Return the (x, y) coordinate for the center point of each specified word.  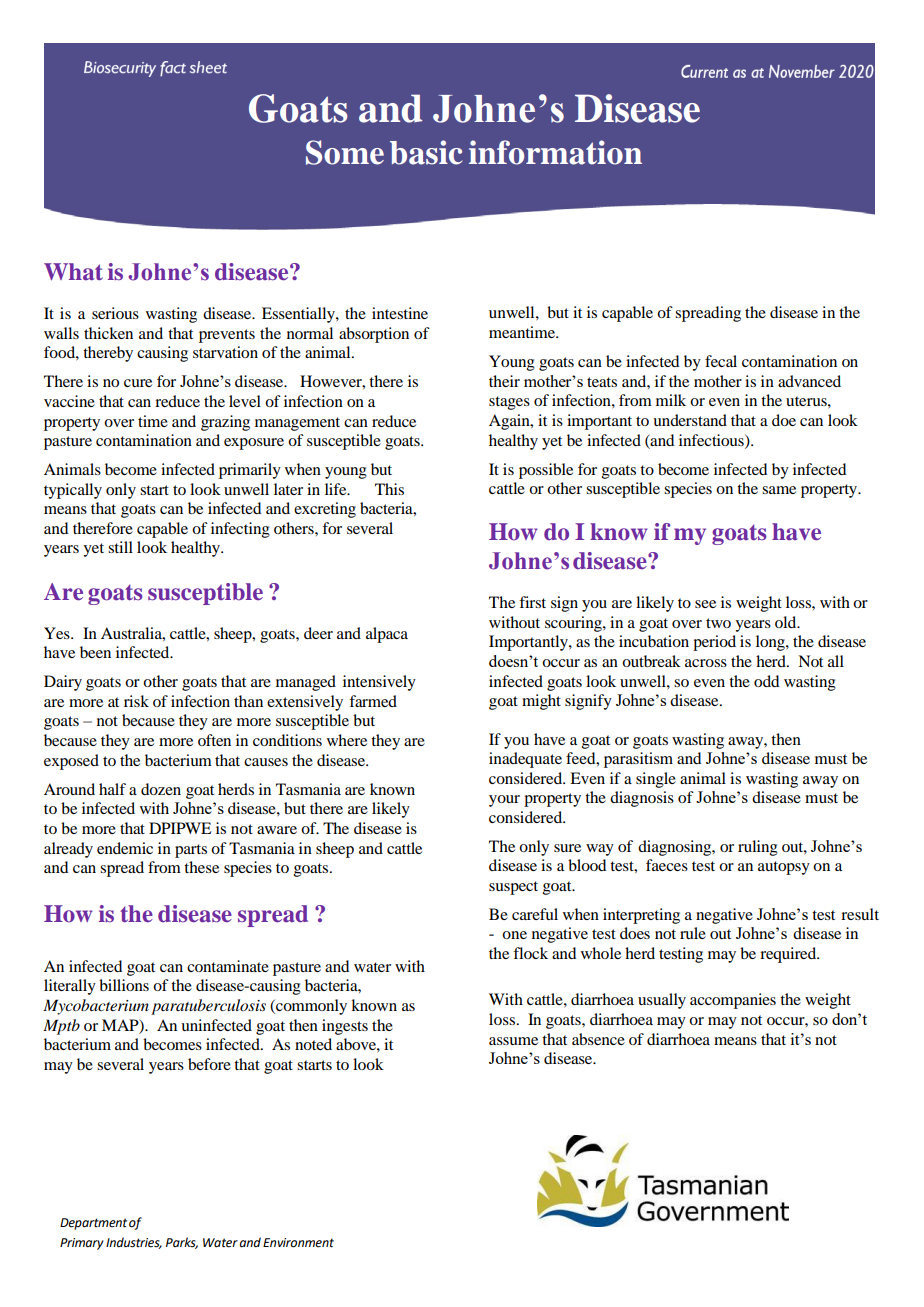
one (514, 935)
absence (598, 1039)
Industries (134, 1243)
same (779, 490)
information (555, 152)
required (789, 955)
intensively (379, 683)
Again (510, 422)
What (73, 272)
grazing (225, 423)
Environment (298, 1243)
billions (124, 985)
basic (426, 152)
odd (766, 681)
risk (136, 701)
